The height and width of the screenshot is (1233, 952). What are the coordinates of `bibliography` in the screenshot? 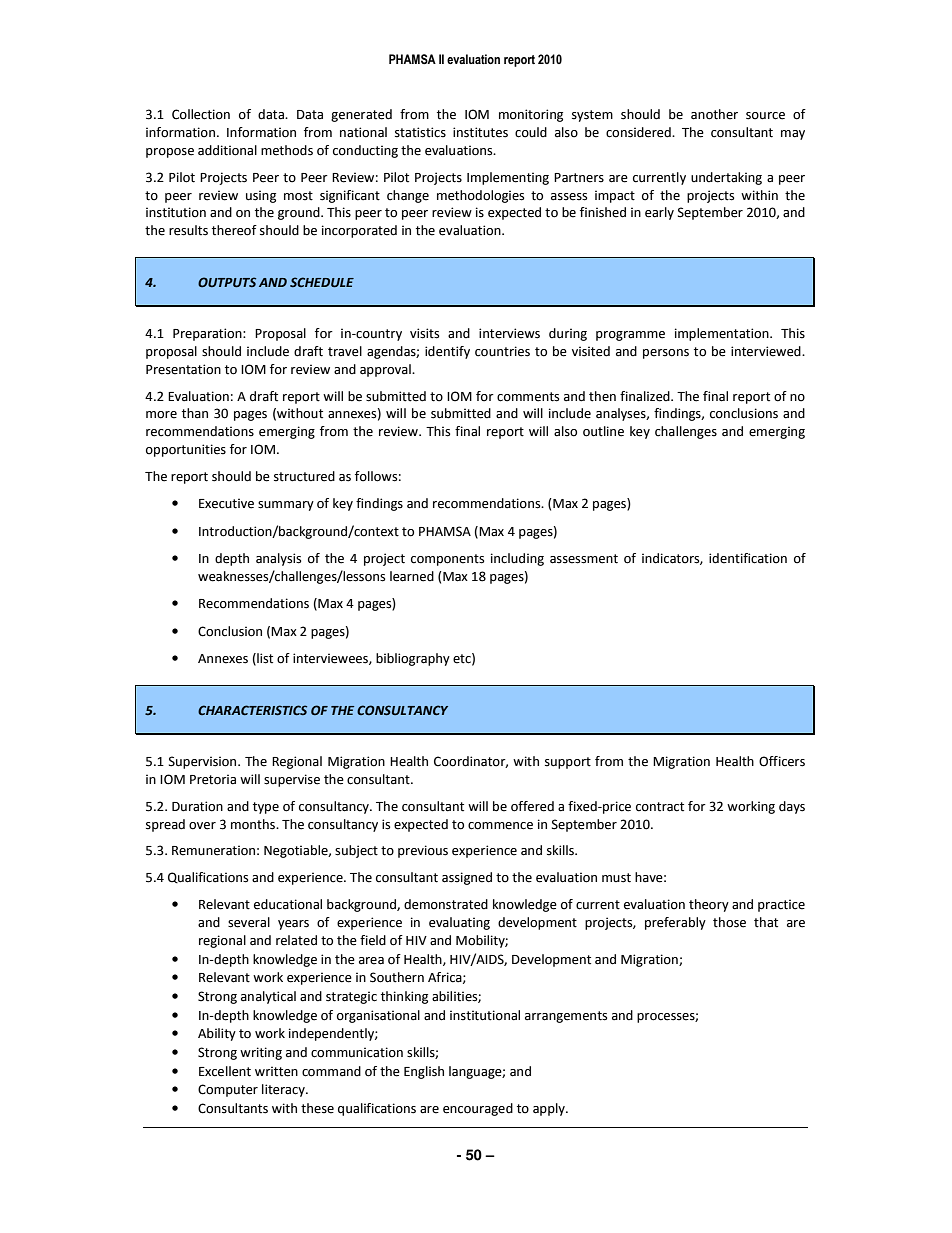 It's located at (413, 659).
